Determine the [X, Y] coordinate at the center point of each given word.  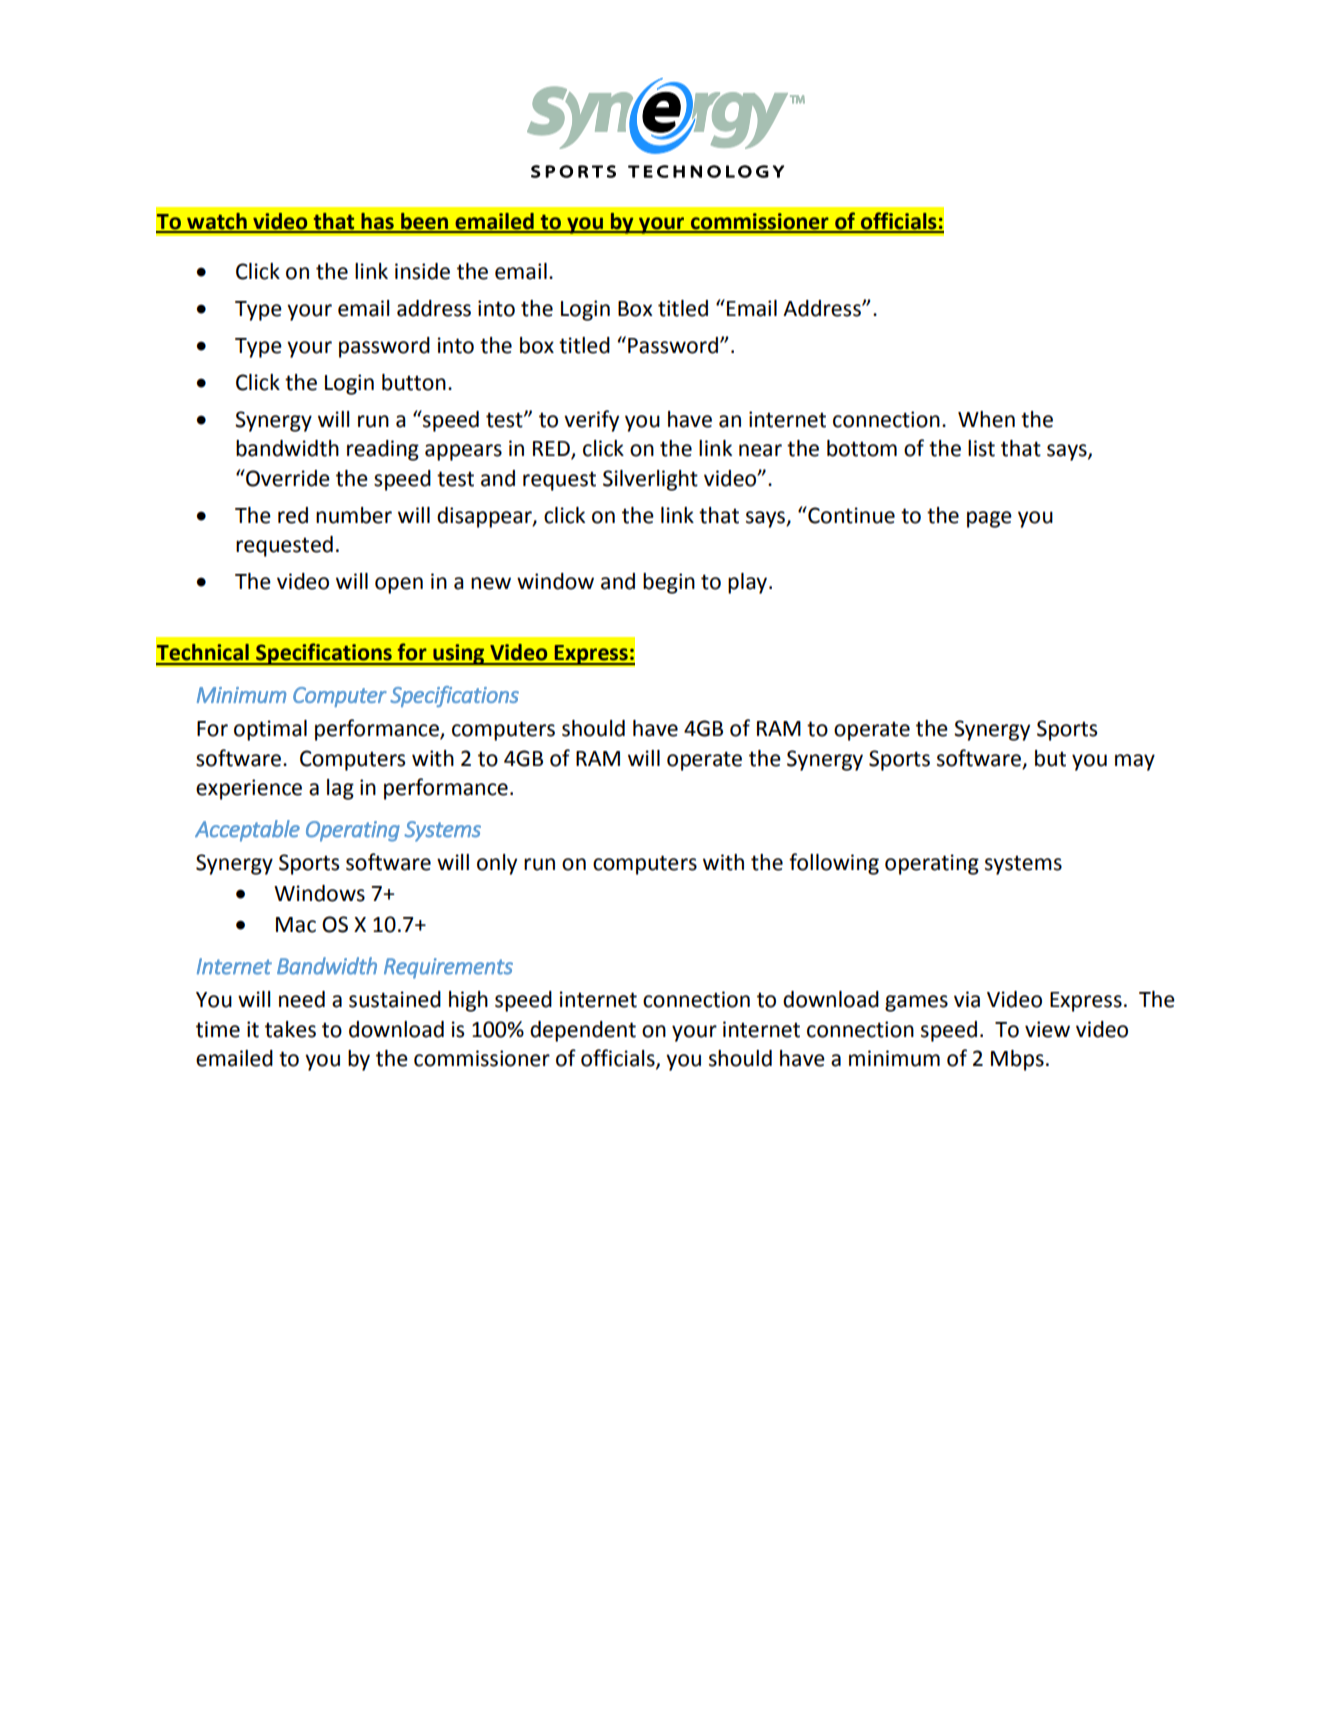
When [986, 419]
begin [669, 583]
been [425, 222]
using [459, 654]
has [377, 222]
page [989, 519]
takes [290, 1029]
